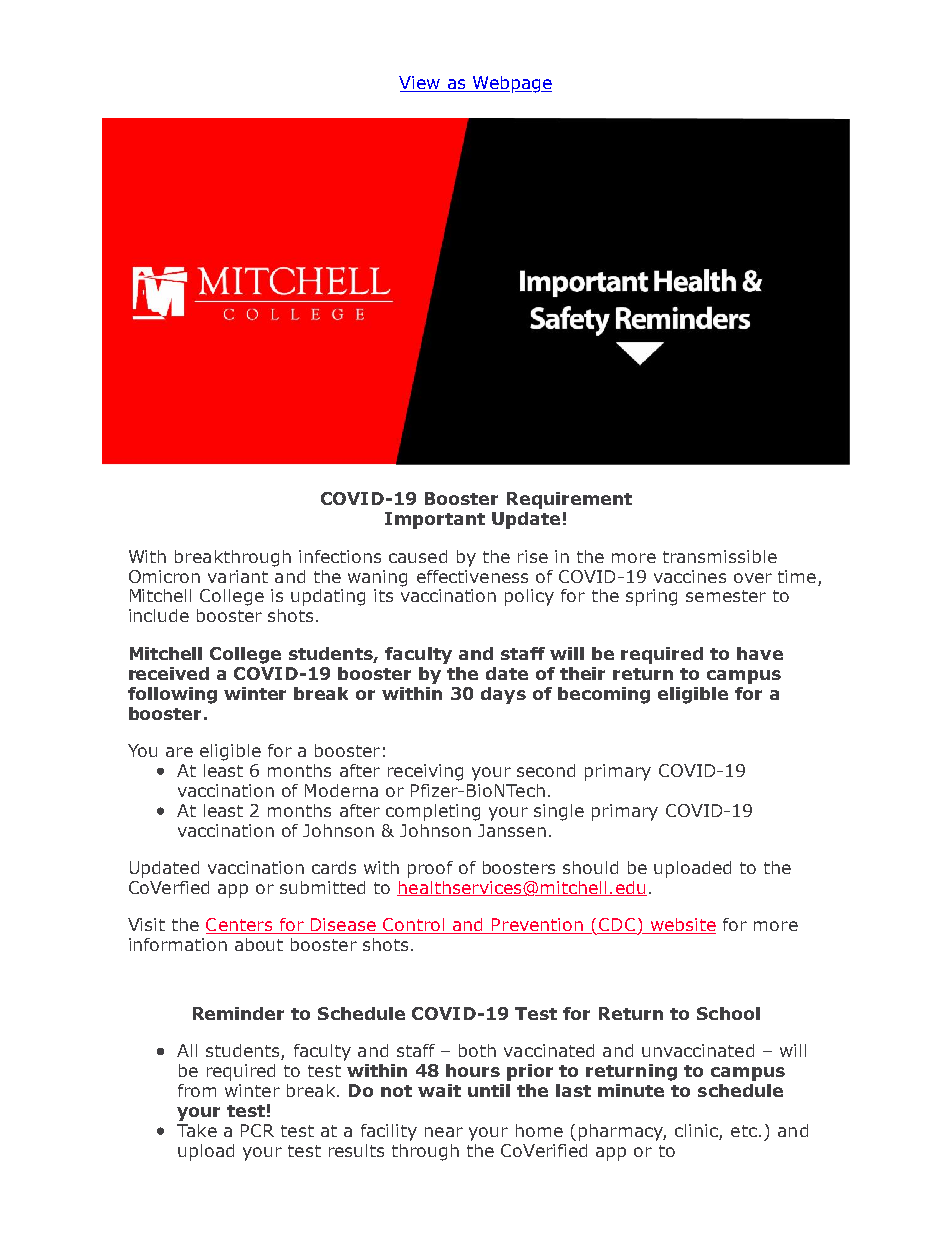 The image size is (952, 1233). I want to click on transmissible, so click(720, 556).
